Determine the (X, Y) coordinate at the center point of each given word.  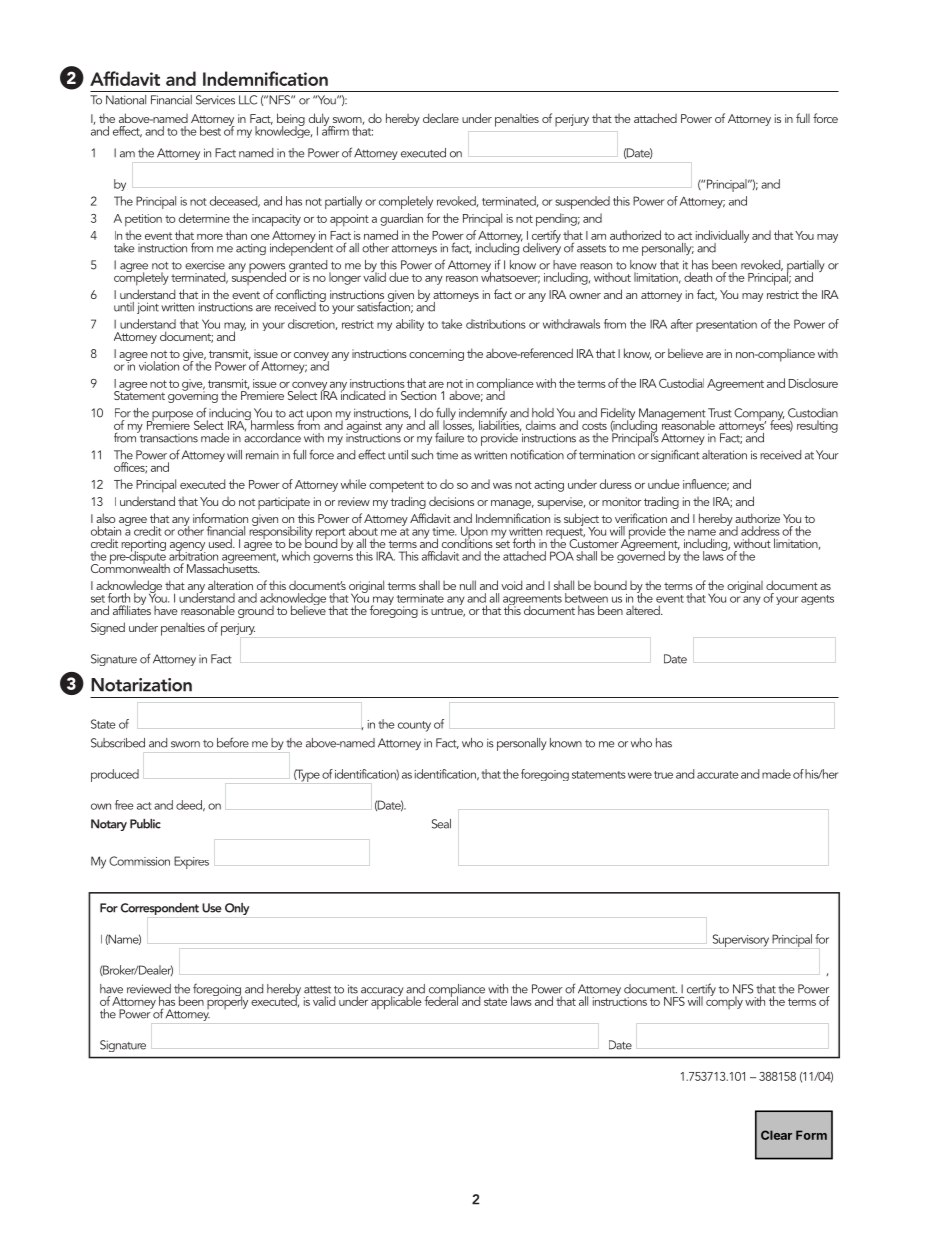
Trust (720, 413)
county (414, 726)
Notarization (141, 685)
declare (441, 118)
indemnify (483, 415)
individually (722, 237)
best (210, 131)
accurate (718, 775)
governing (193, 396)
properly (227, 1001)
